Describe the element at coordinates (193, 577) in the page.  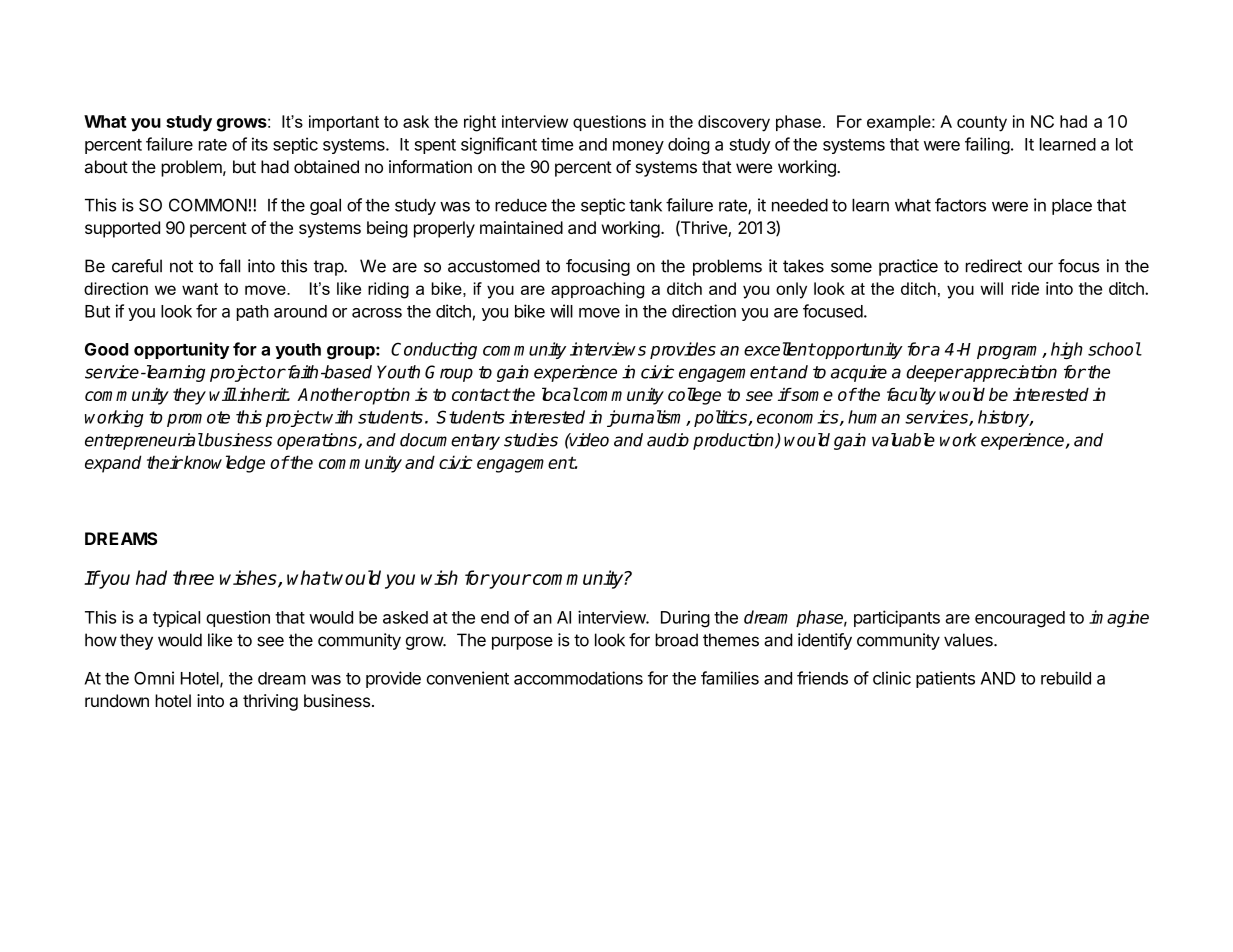
I see `three` at that location.
